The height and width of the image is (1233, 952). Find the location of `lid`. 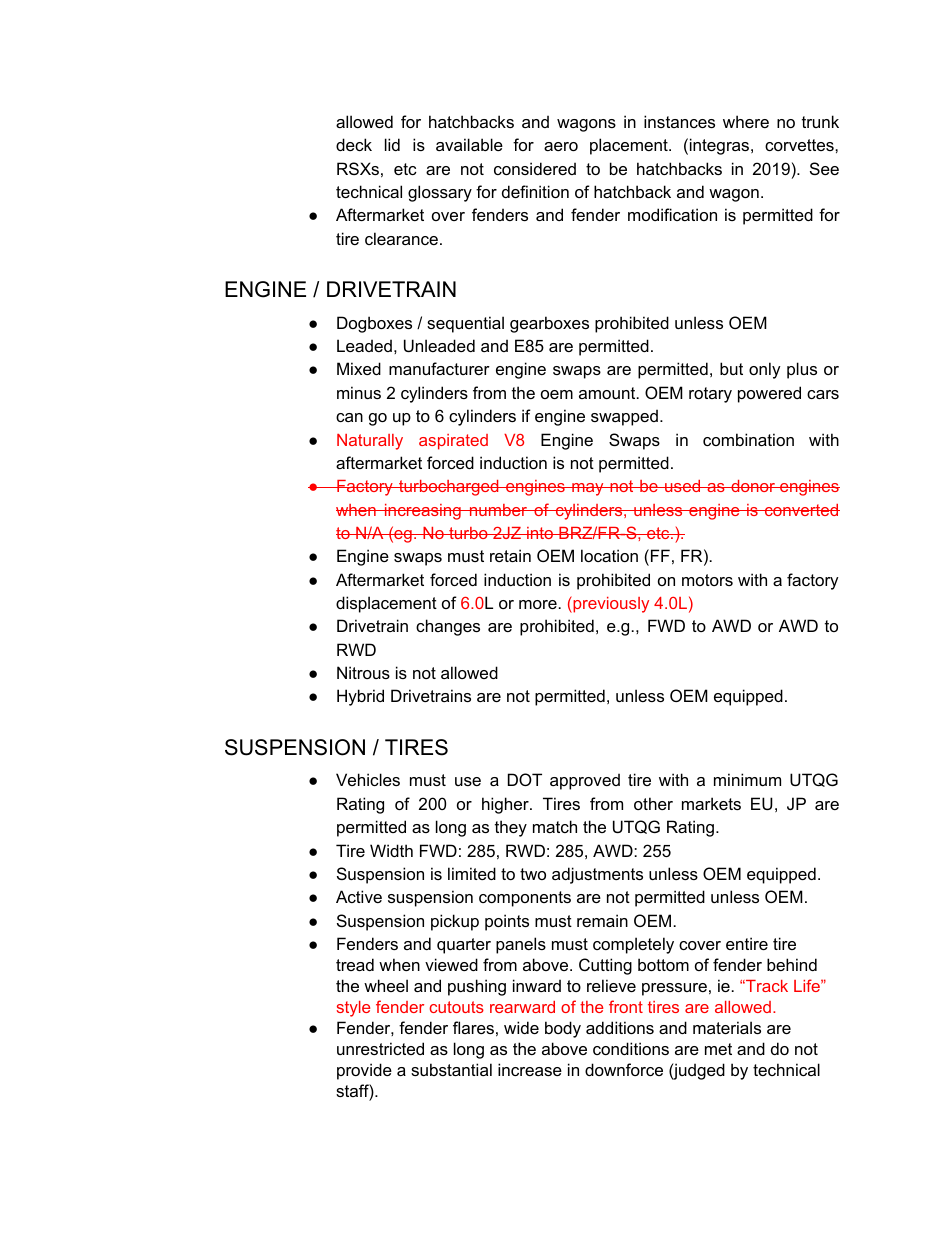

lid is located at coordinates (392, 144).
